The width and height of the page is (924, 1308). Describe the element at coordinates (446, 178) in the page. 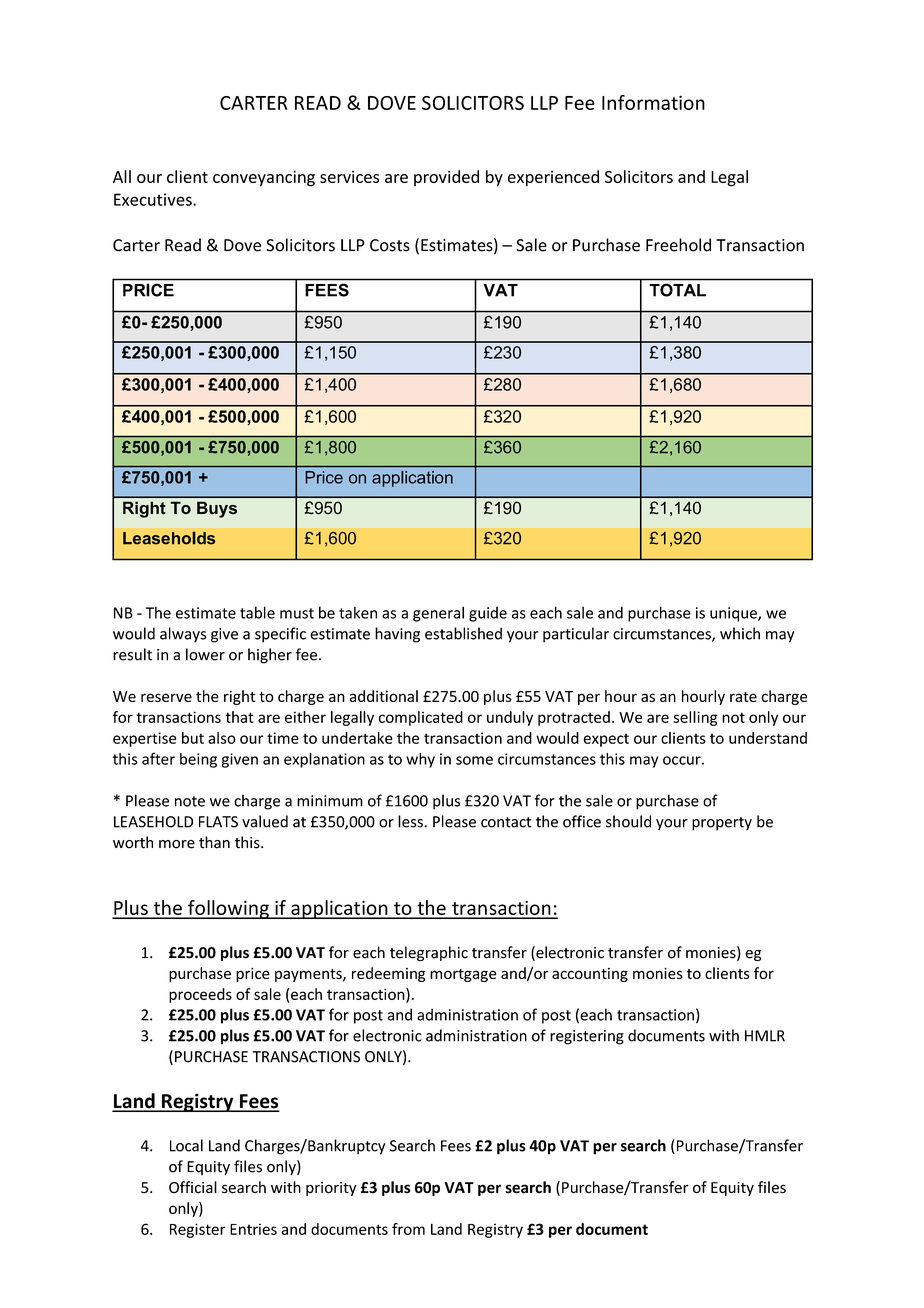

I see `provided` at that location.
